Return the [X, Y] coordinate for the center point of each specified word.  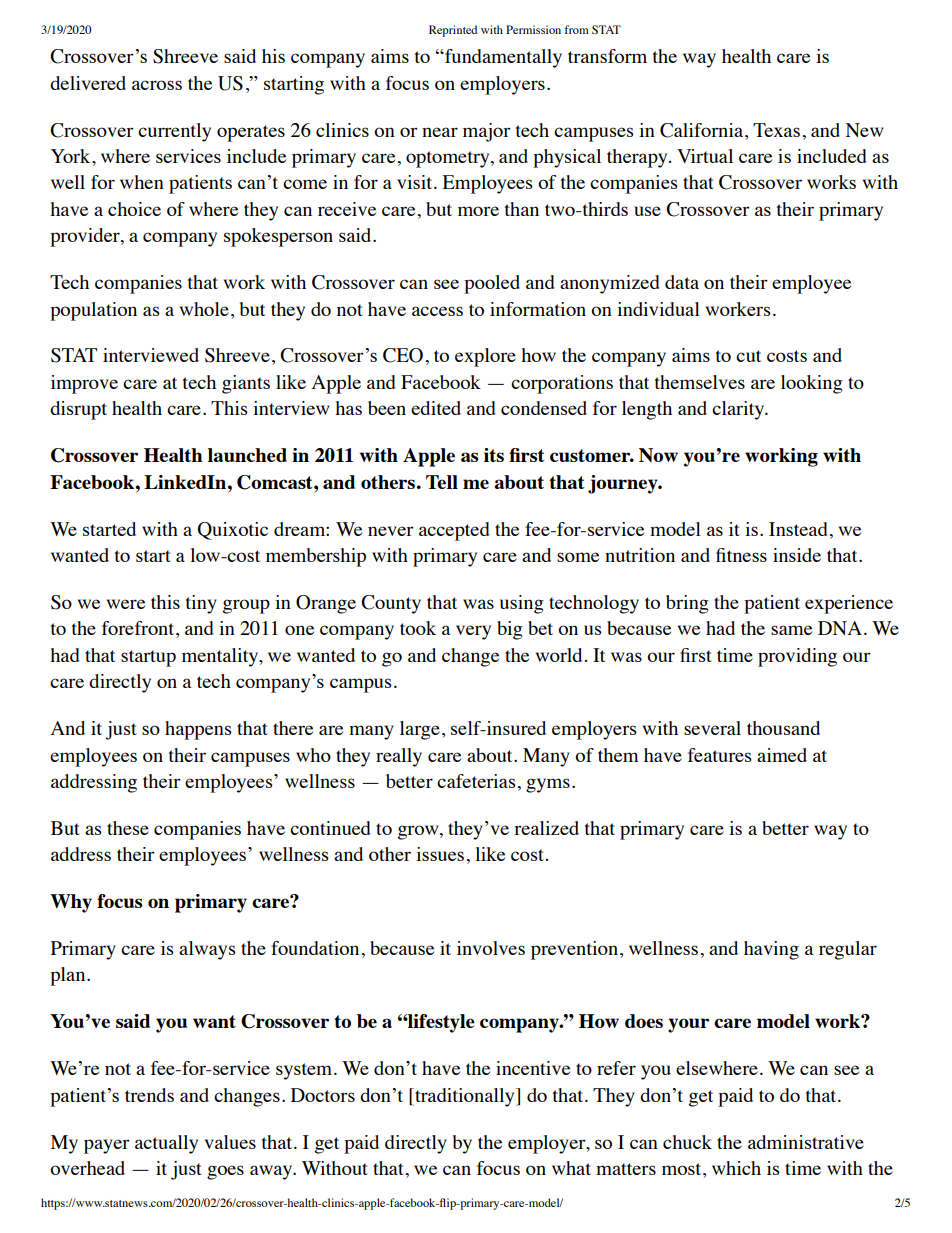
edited [436, 408]
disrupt [78, 410]
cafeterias [476, 781]
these [128, 828]
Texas [776, 130]
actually [166, 1144]
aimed [782, 755]
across [157, 85]
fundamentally [502, 58]
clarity [739, 410]
